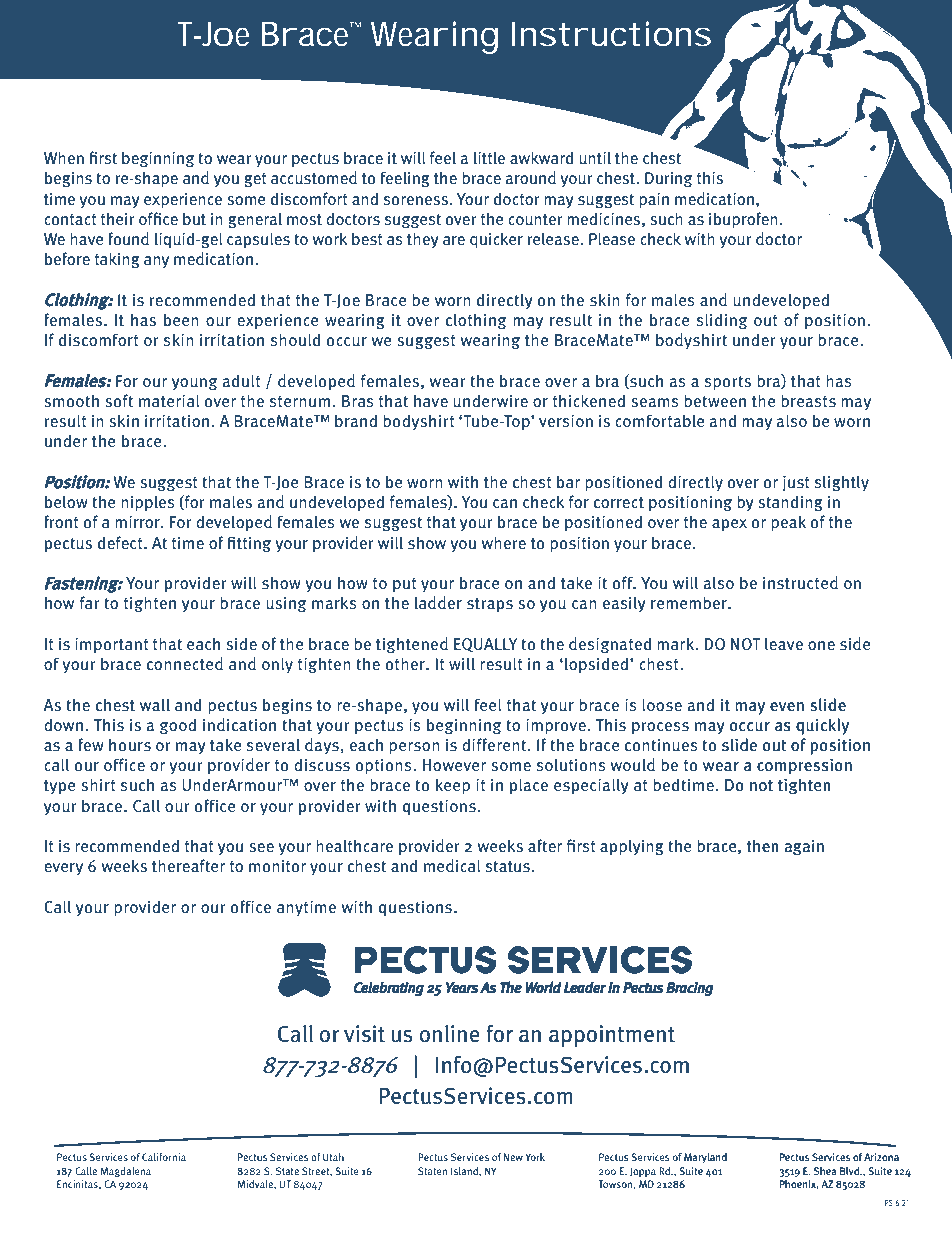 This page has height=1233, width=952. What do you see at coordinates (489, 157) in the page?
I see `little` at bounding box center [489, 157].
